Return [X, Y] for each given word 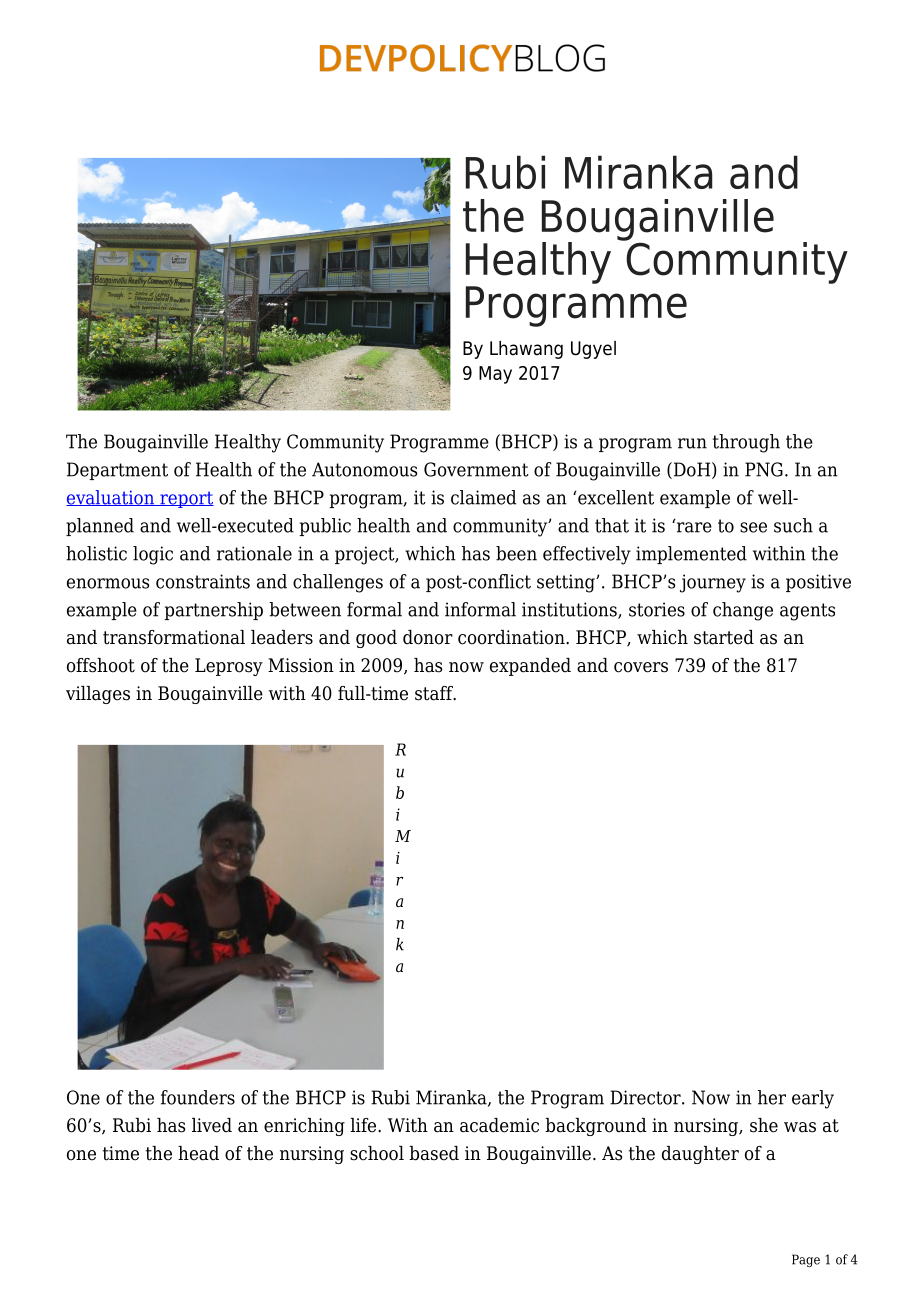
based [434, 1153]
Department [117, 471]
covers [641, 667]
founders [198, 1097]
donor [428, 637]
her [772, 1097]
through [746, 443]
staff [435, 693]
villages [98, 695]
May [495, 375]
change [743, 611]
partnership [213, 611]
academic [499, 1125]
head [198, 1153]
